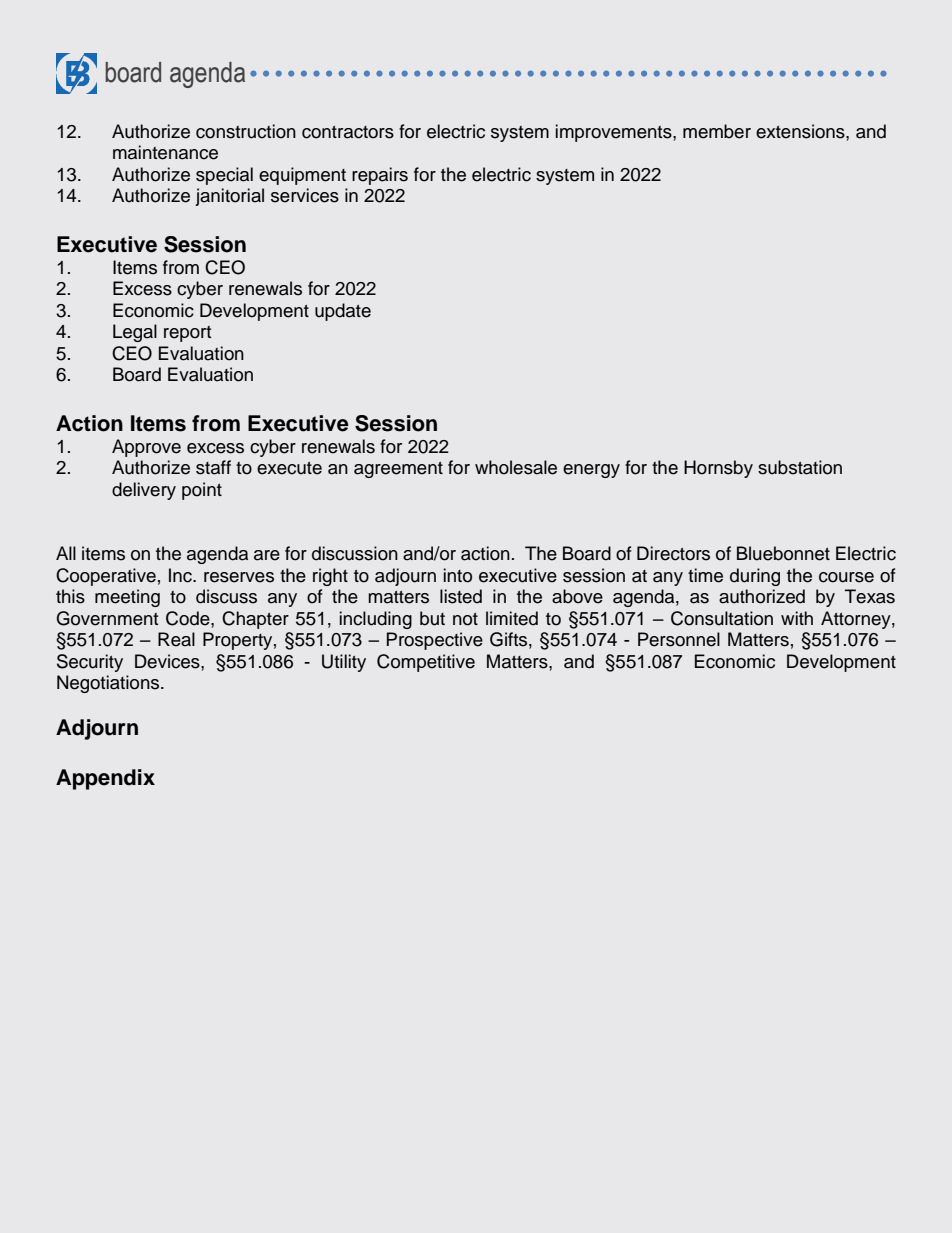 Image resolution: width=952 pixels, height=1233 pixels. What do you see at coordinates (105, 779) in the screenshot?
I see `Appendix` at bounding box center [105, 779].
